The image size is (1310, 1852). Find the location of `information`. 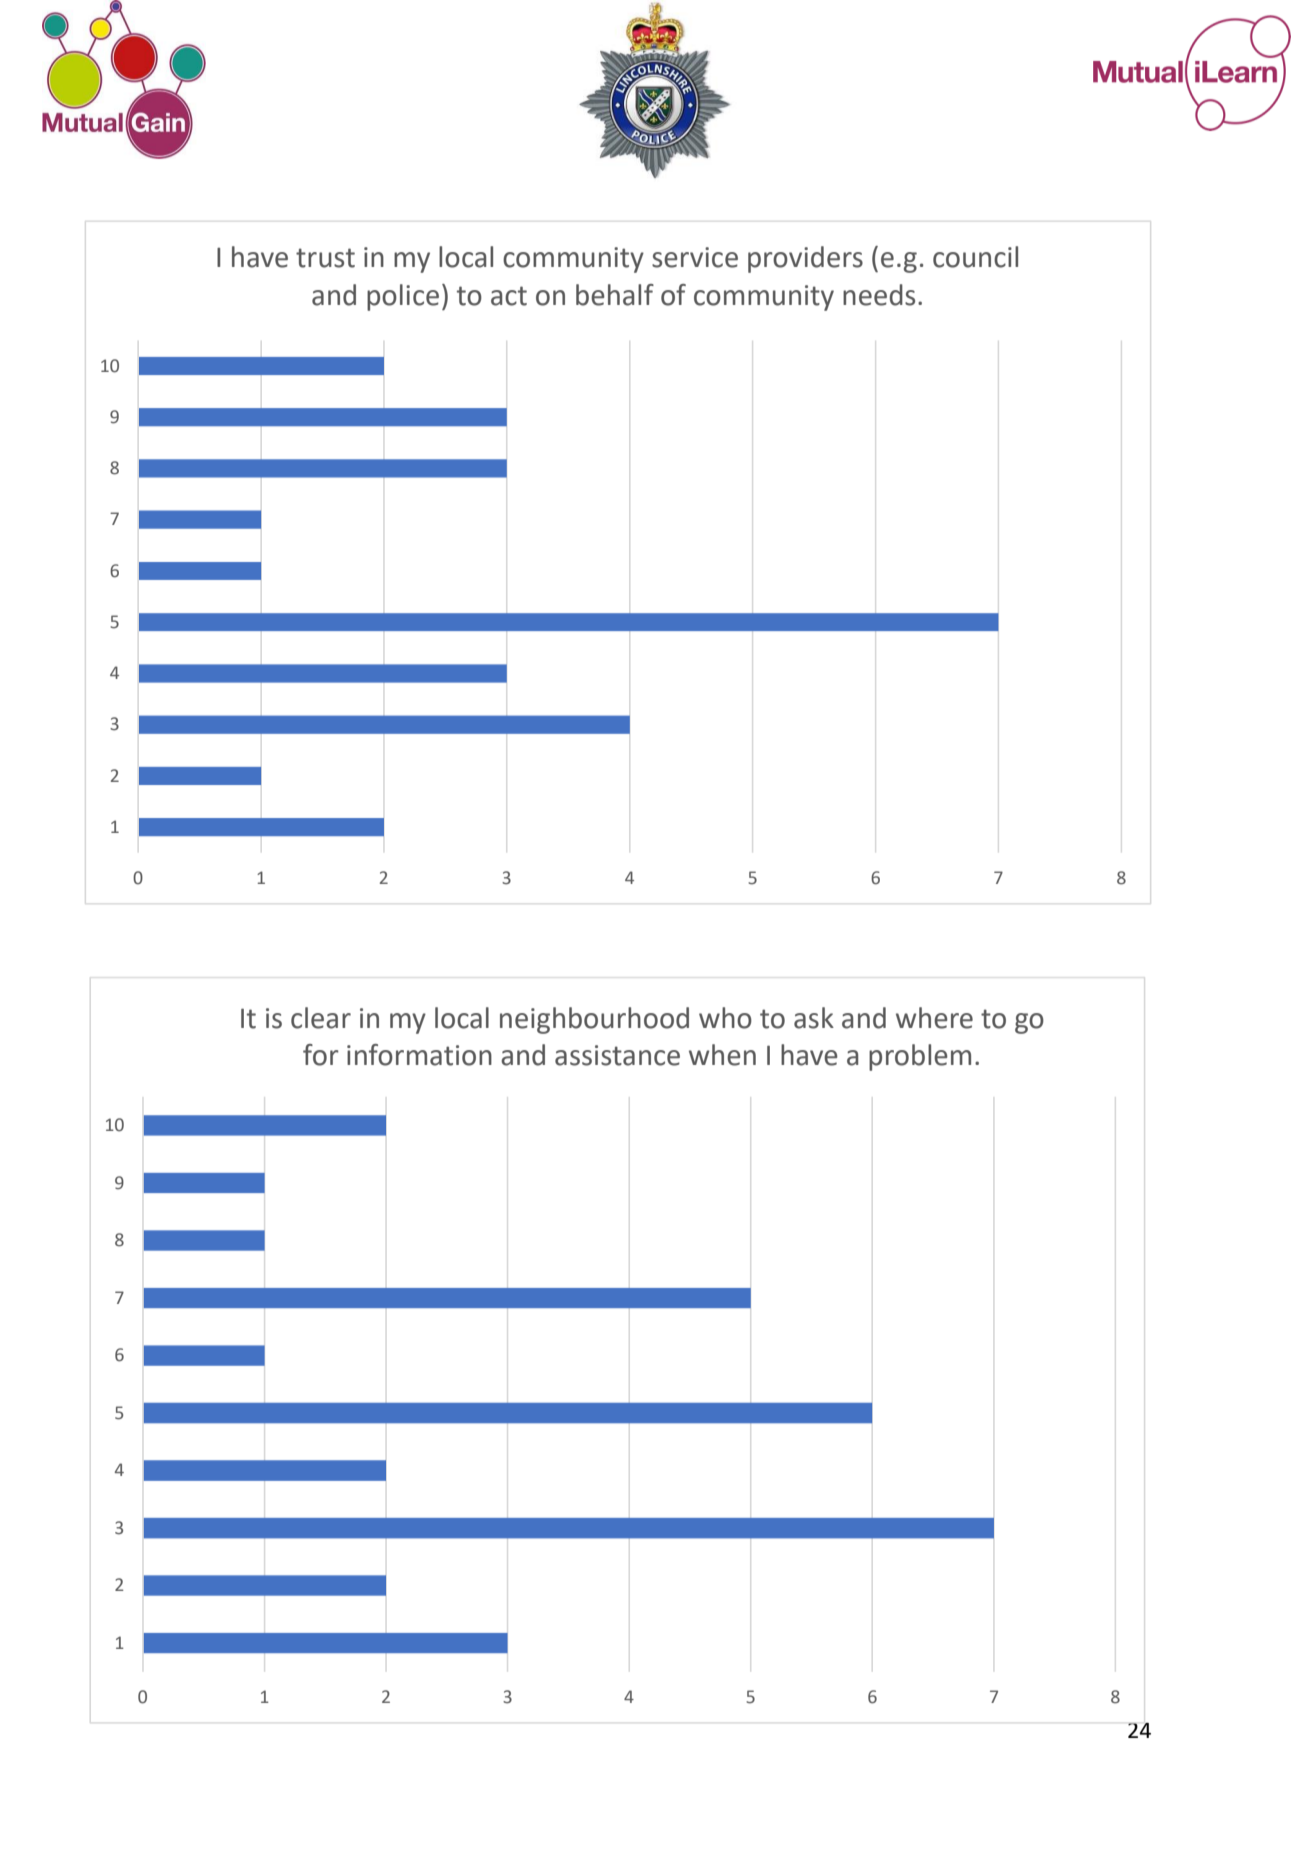

information is located at coordinates (419, 1055).
